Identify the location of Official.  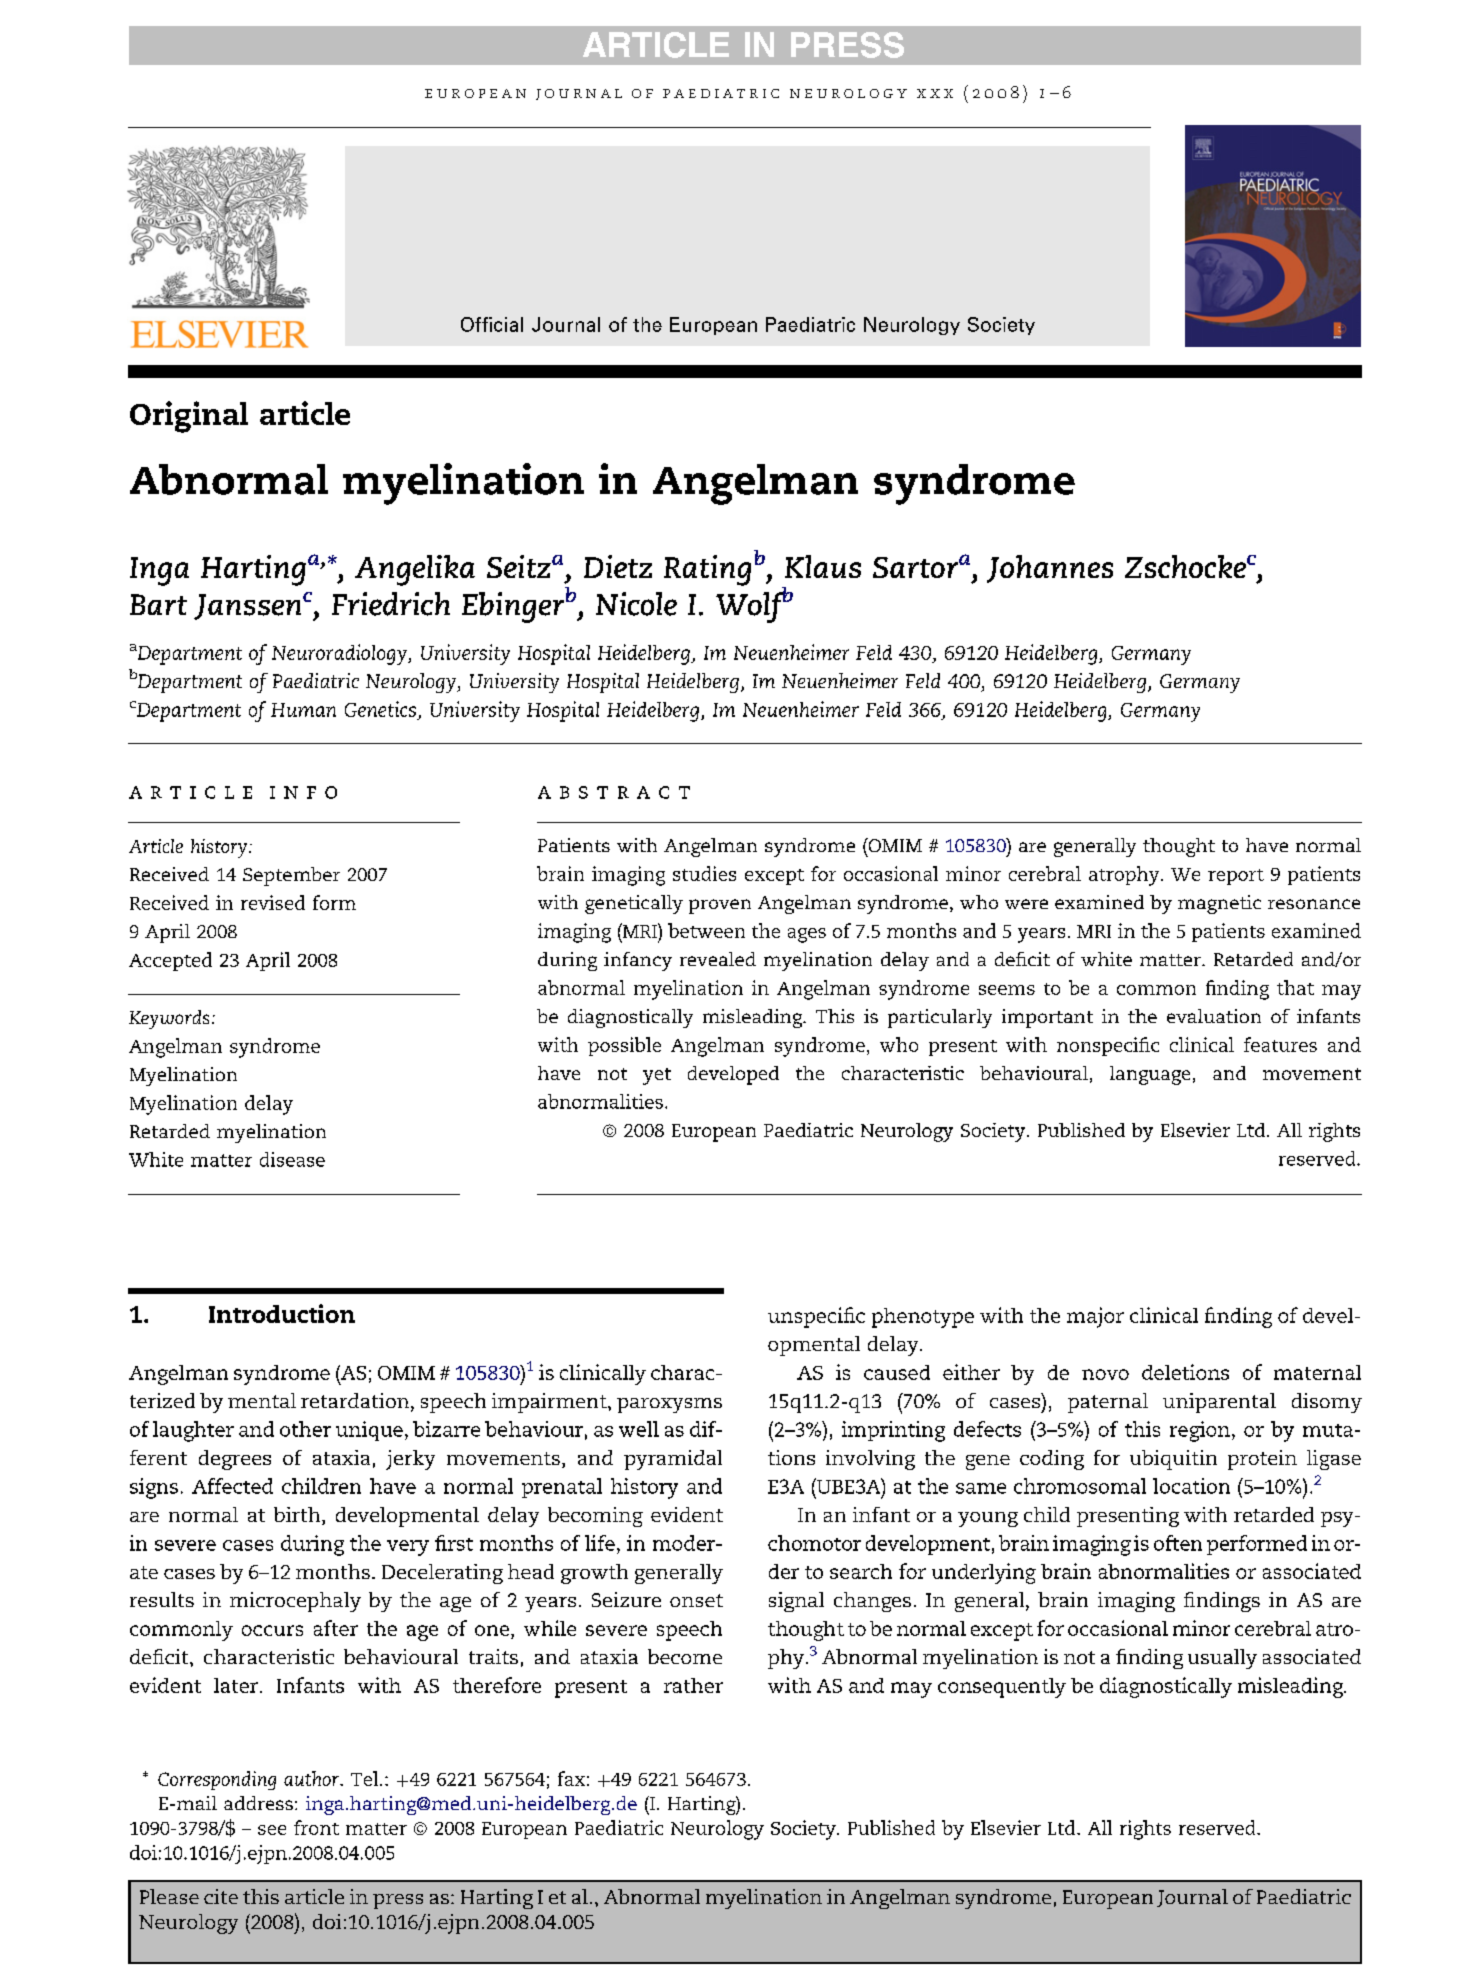
(492, 324).
